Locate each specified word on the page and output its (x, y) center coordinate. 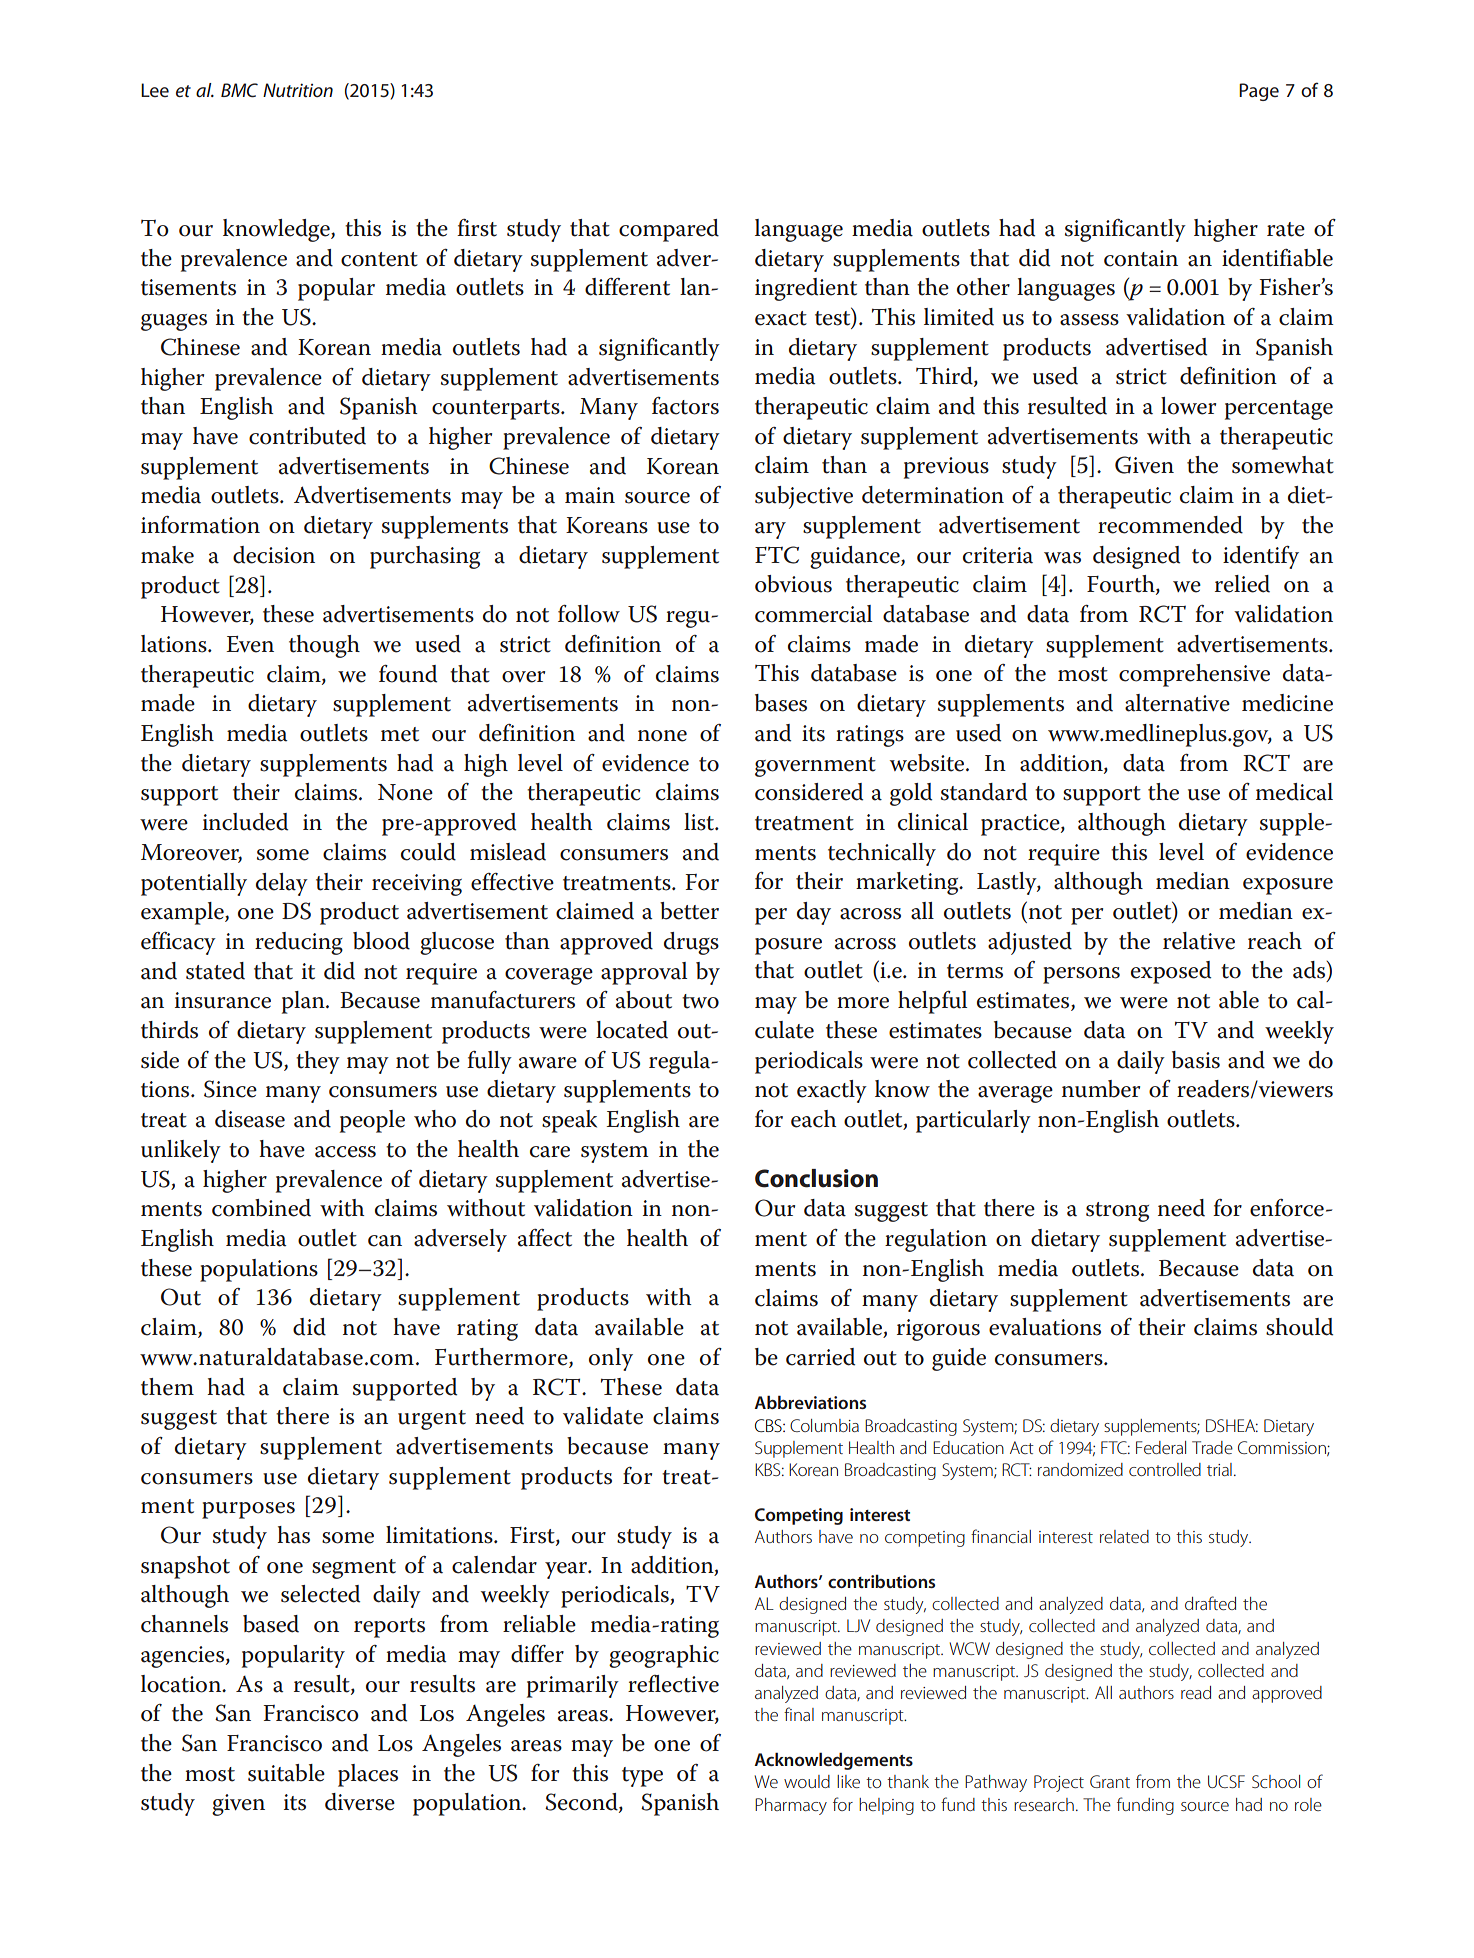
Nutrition (298, 90)
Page (1259, 92)
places (368, 1775)
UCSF (1226, 1781)
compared (669, 230)
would (807, 1781)
